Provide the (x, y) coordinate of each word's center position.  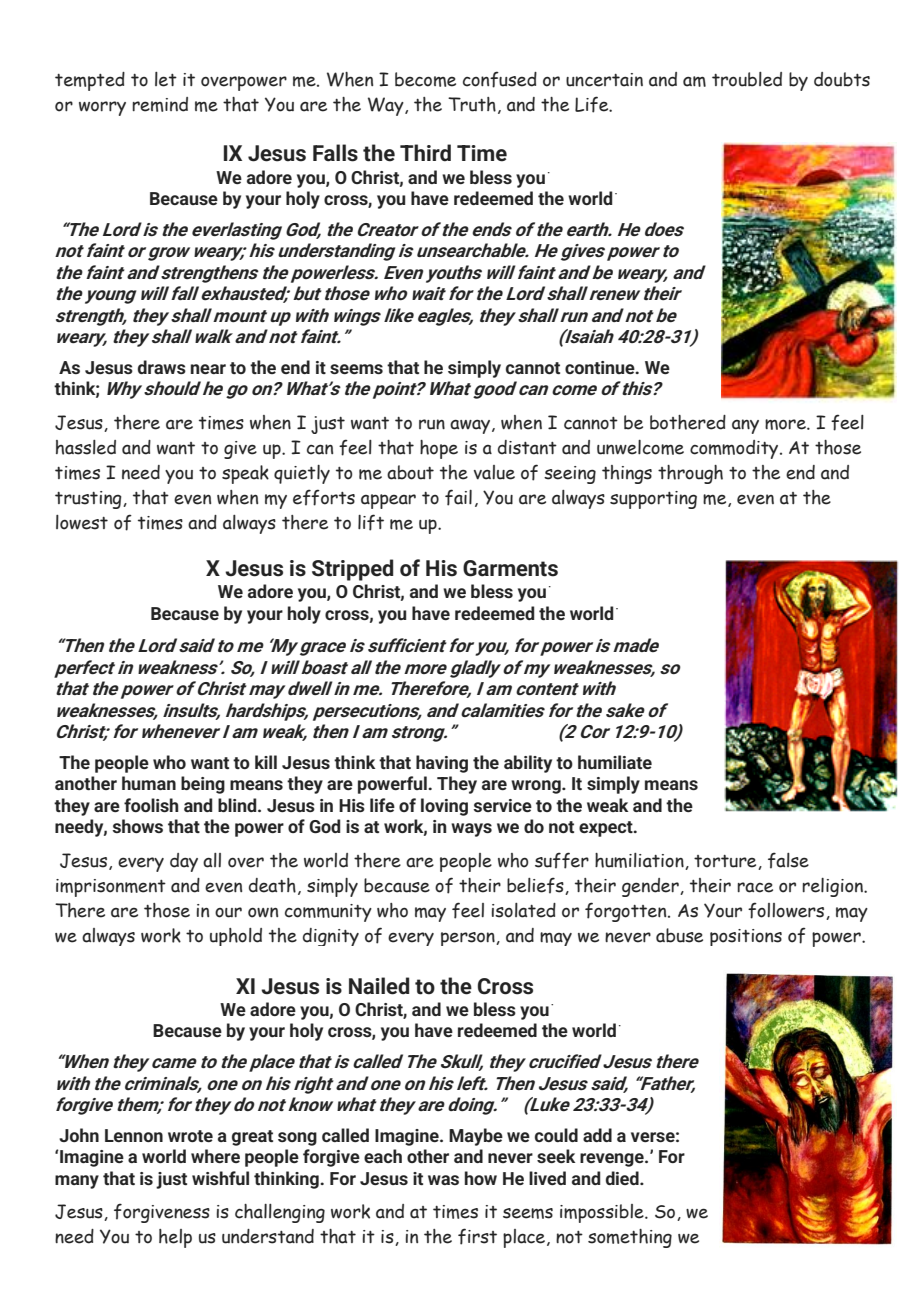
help (175, 1238)
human (149, 783)
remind (160, 104)
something (630, 1238)
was (443, 1180)
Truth (472, 104)
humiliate (615, 762)
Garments (510, 568)
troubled (747, 79)
